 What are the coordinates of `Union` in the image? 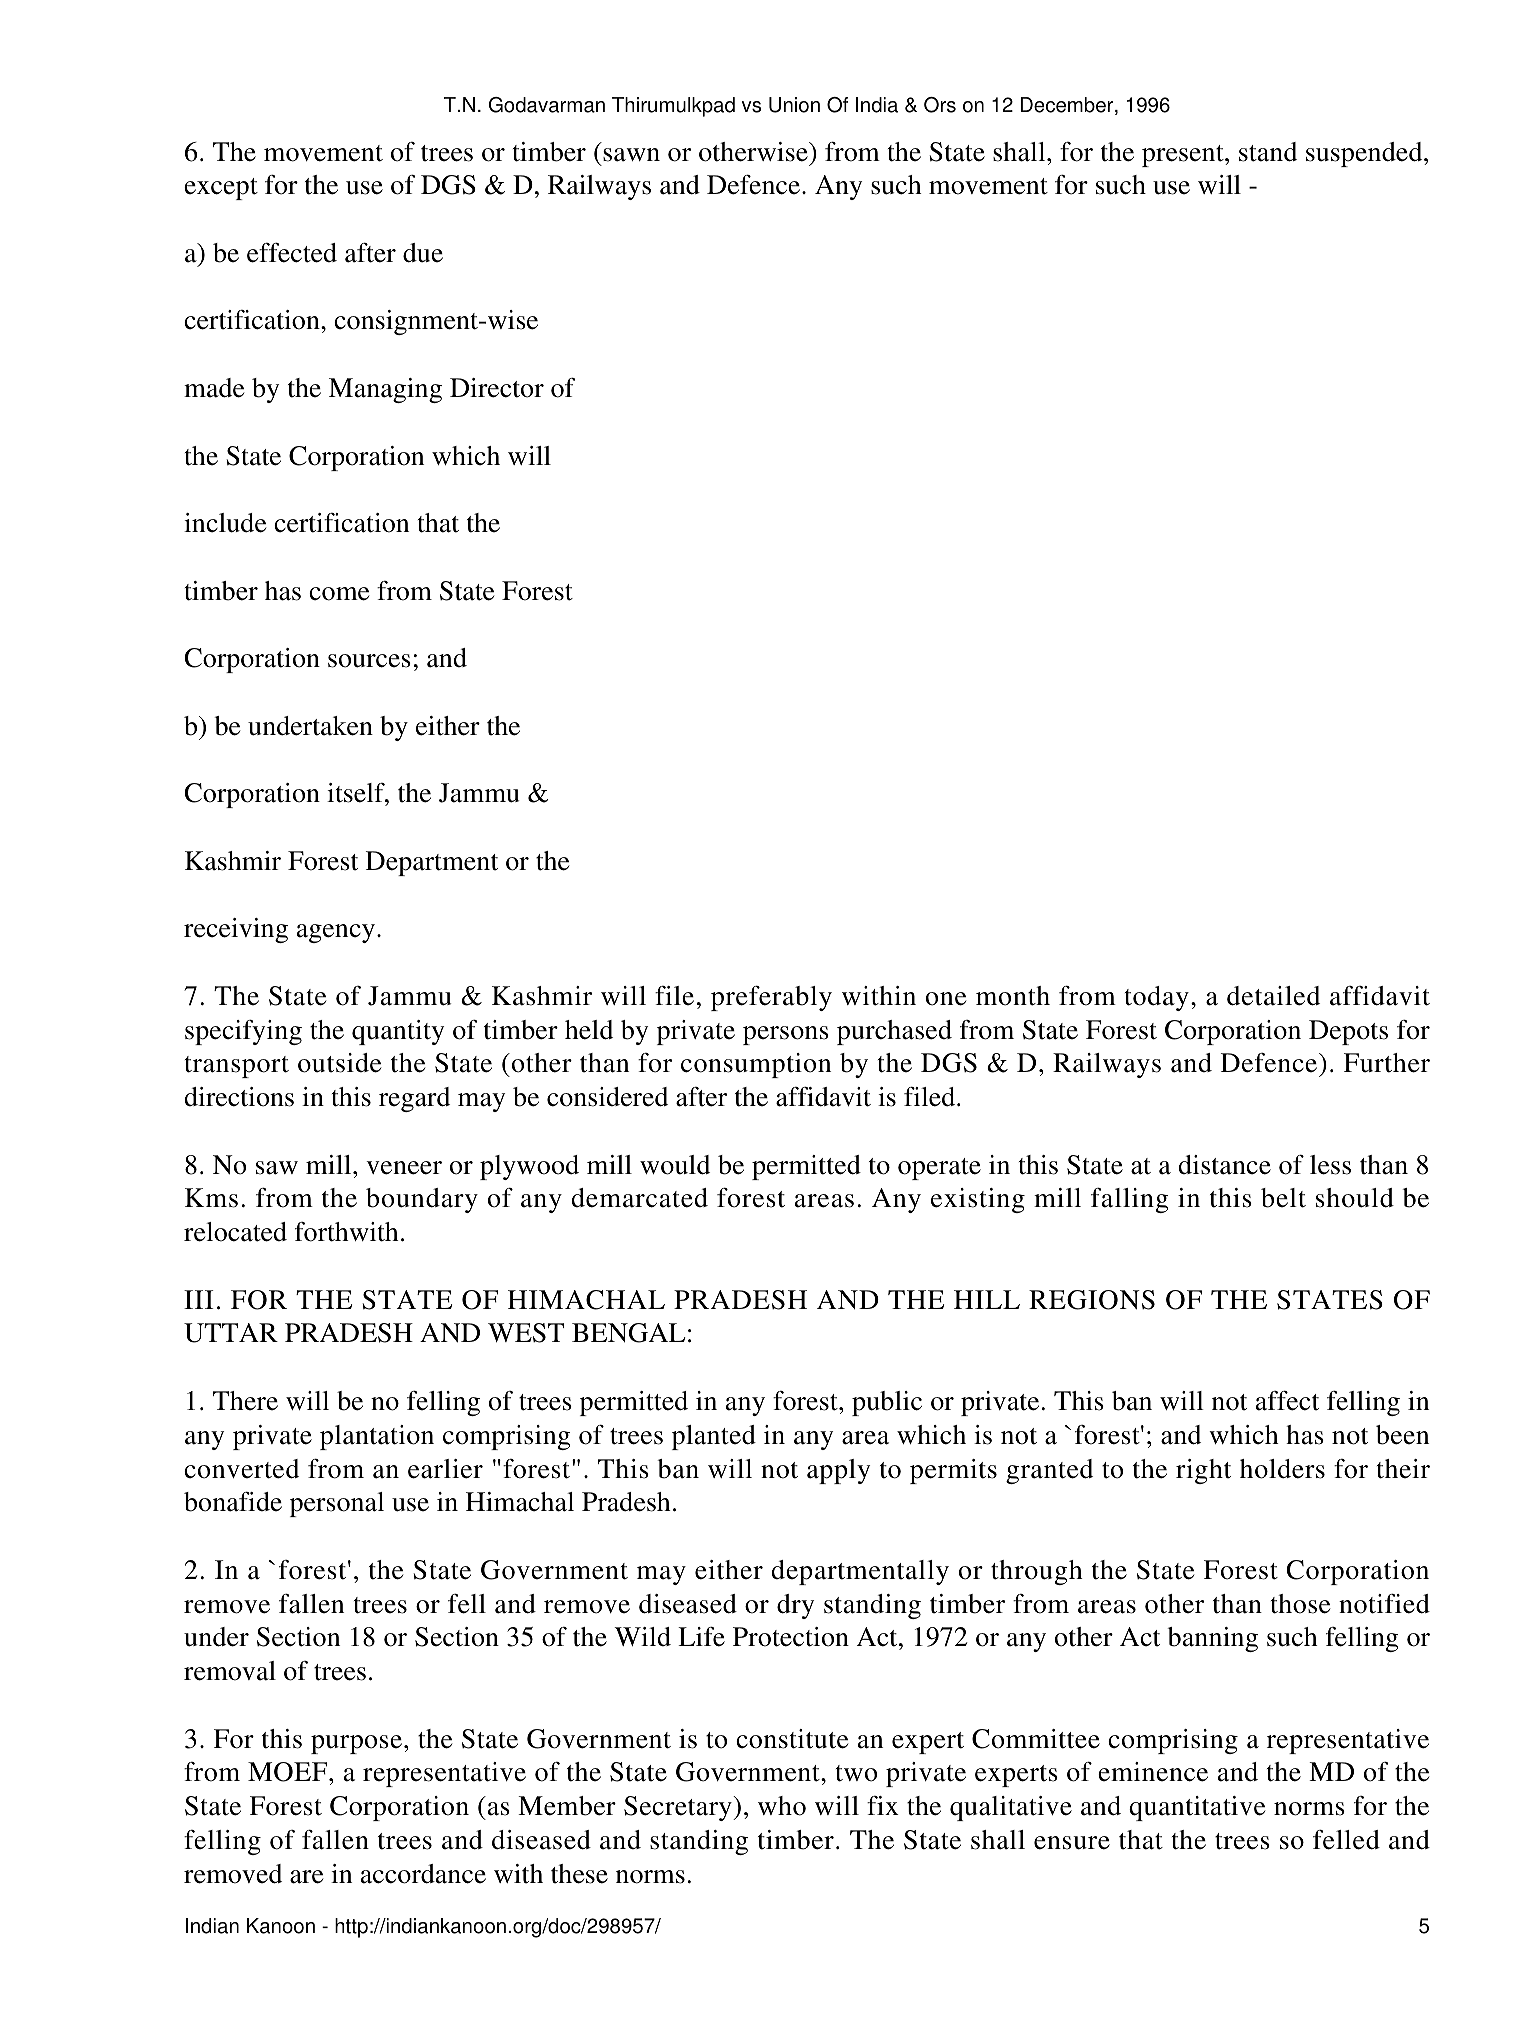 It's located at (794, 105).
